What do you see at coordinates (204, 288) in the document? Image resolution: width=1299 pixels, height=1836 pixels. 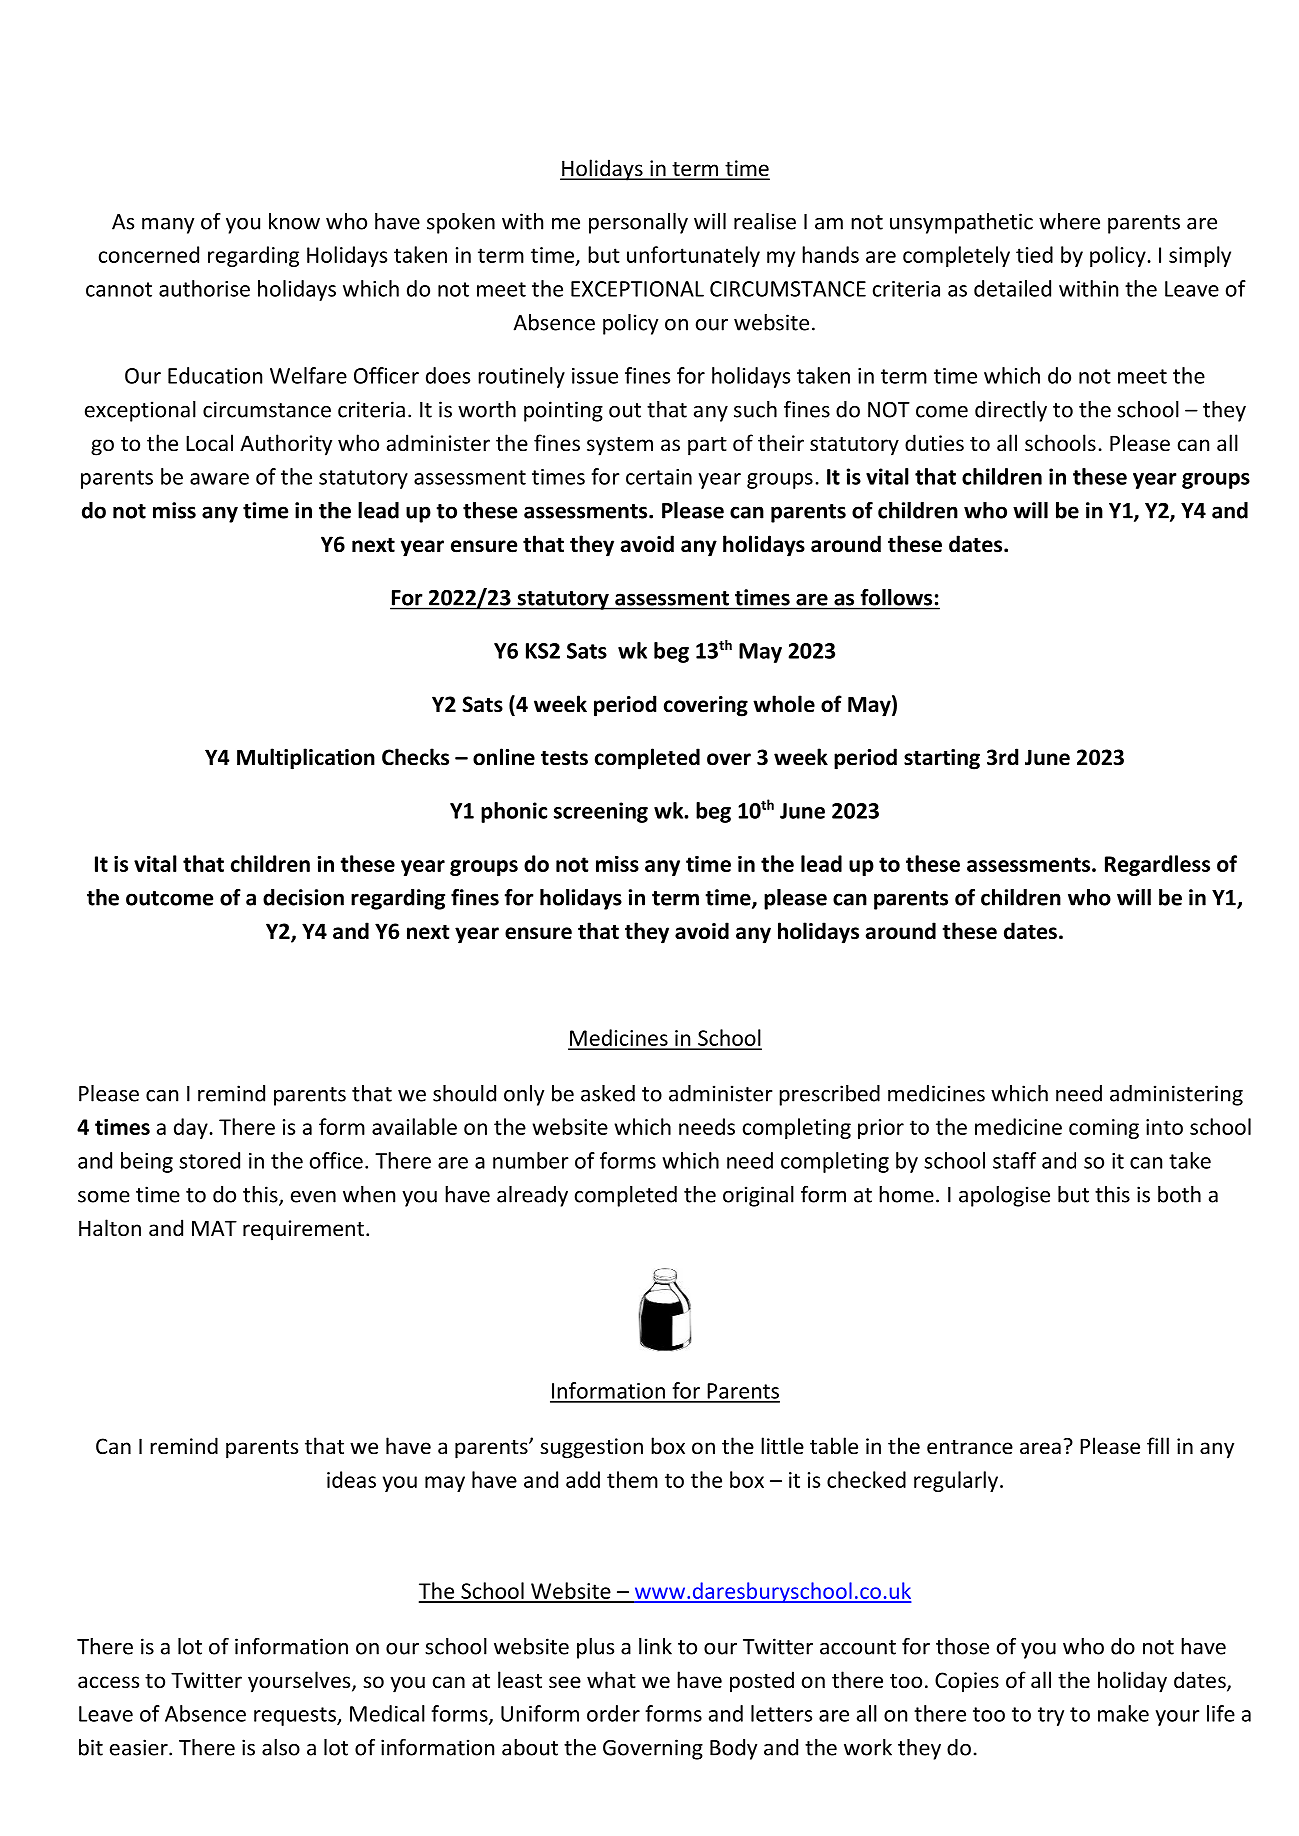 I see `authorise` at bounding box center [204, 288].
